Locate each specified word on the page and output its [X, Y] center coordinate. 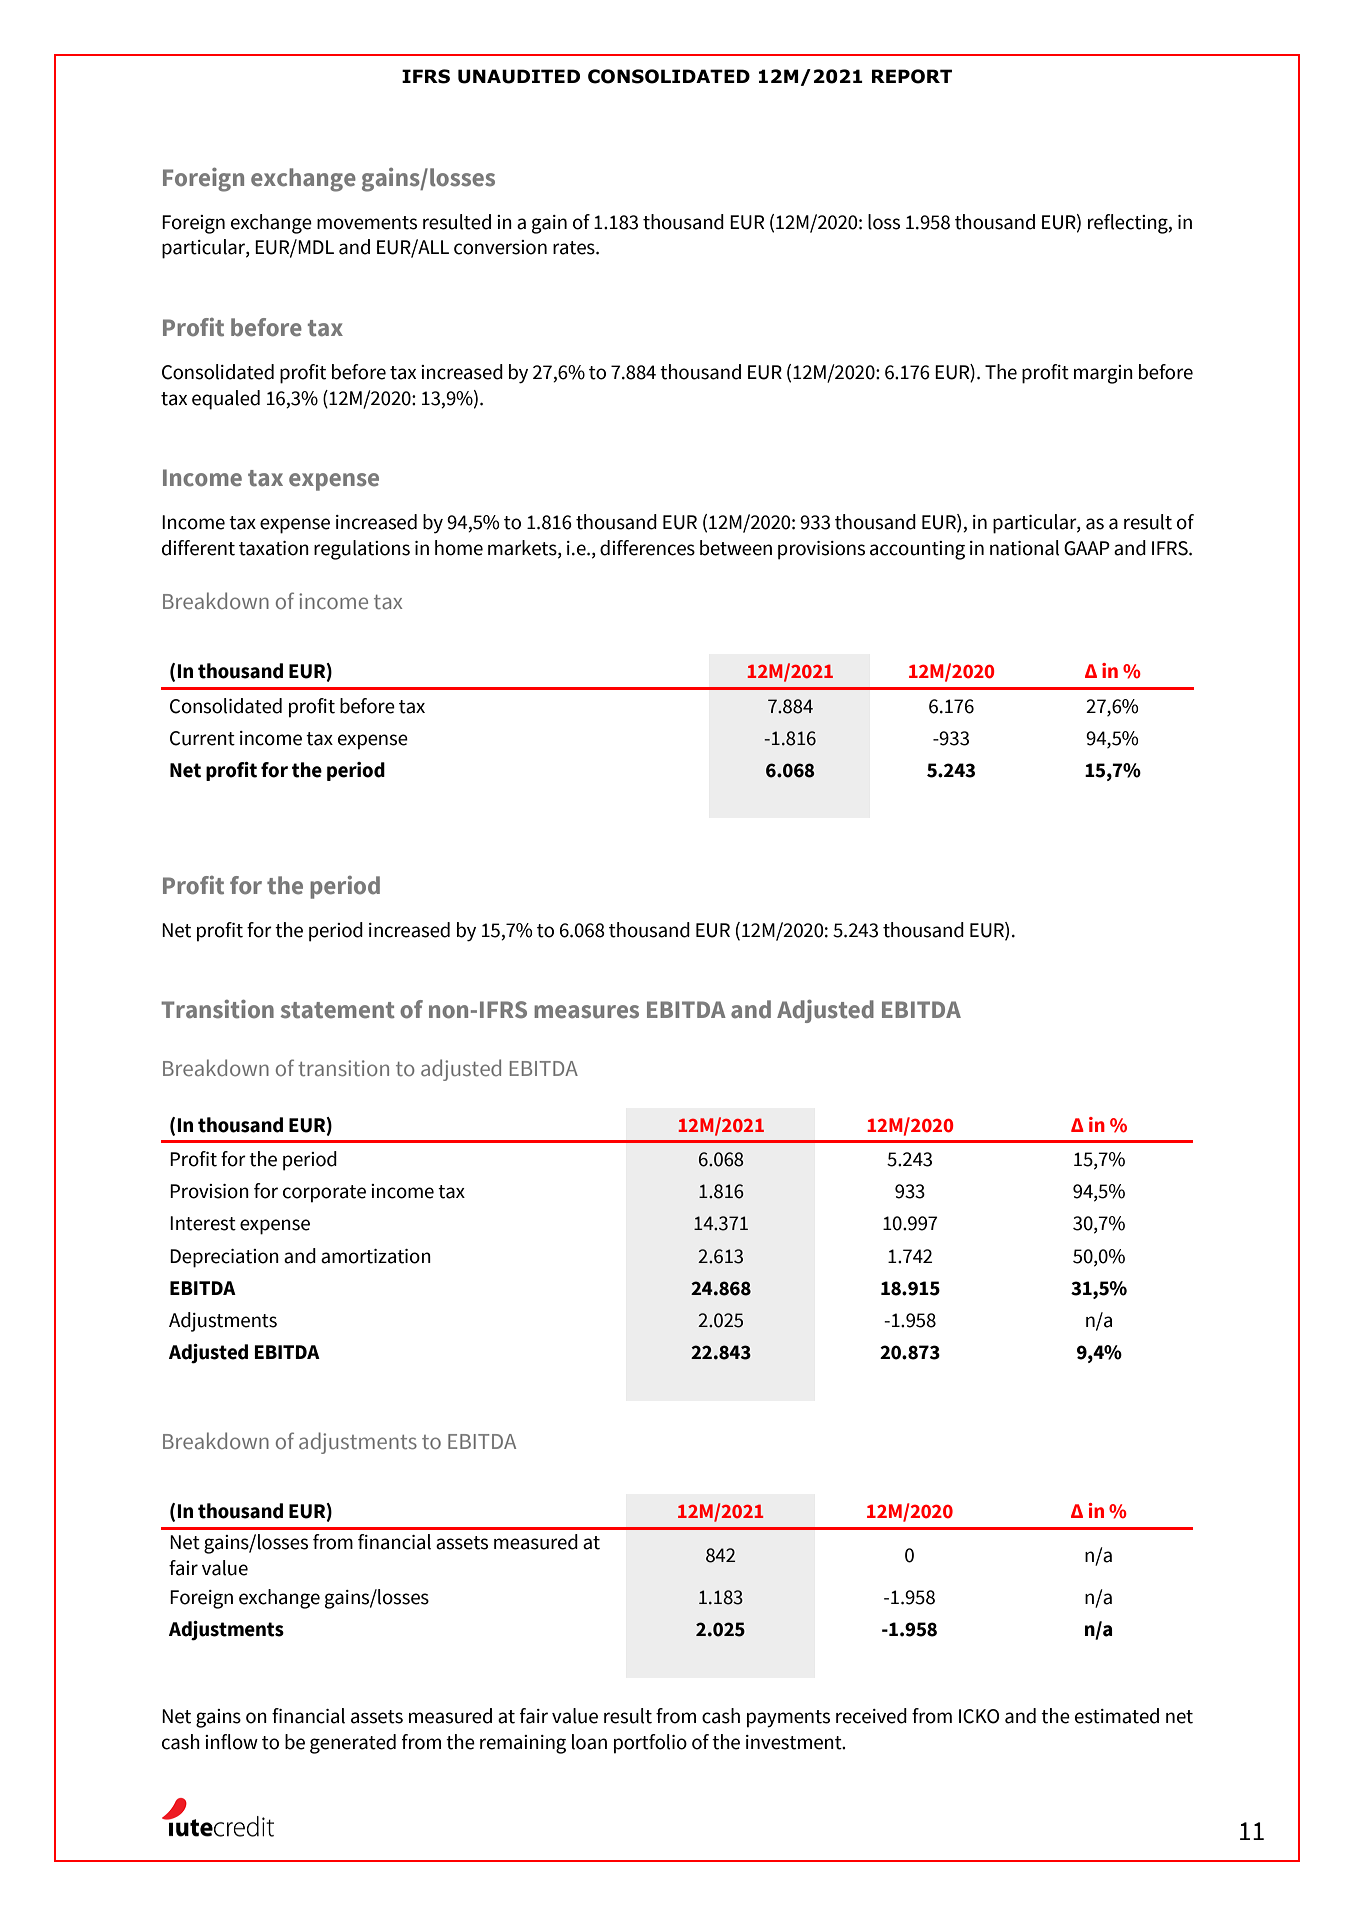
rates [575, 248]
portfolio [650, 1744]
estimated [1117, 1716]
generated [353, 1744]
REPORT [912, 76]
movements [367, 223]
